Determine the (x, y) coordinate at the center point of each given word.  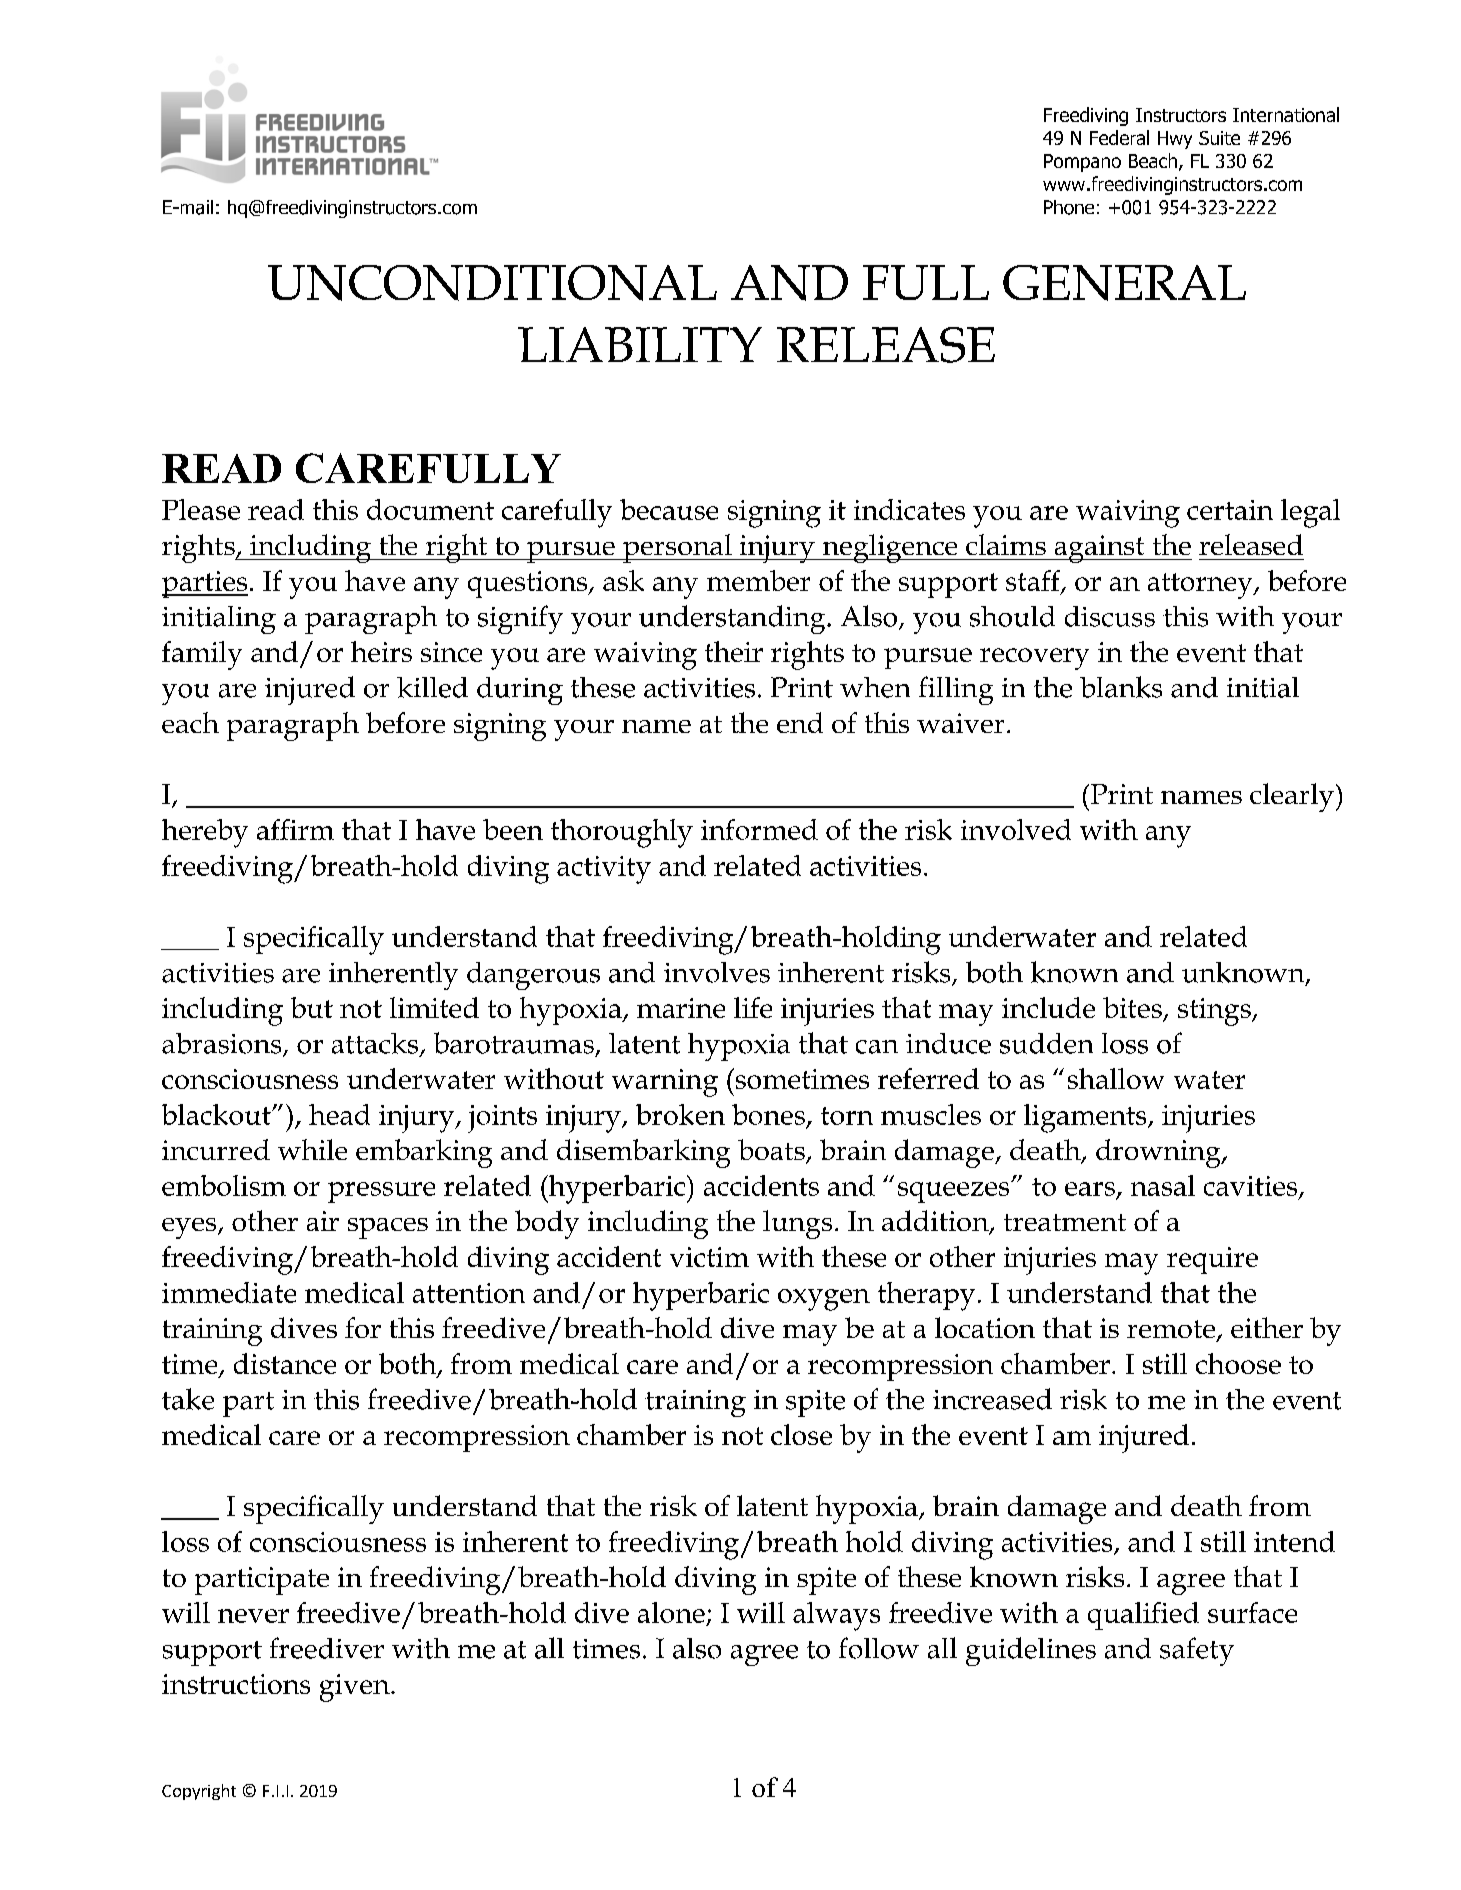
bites (1133, 1009)
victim (709, 1257)
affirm (295, 829)
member (758, 580)
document (430, 509)
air (323, 1221)
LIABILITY (640, 344)
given (356, 1688)
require (1212, 1260)
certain (1230, 510)
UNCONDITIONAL (492, 283)
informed (759, 829)
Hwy (1175, 140)
